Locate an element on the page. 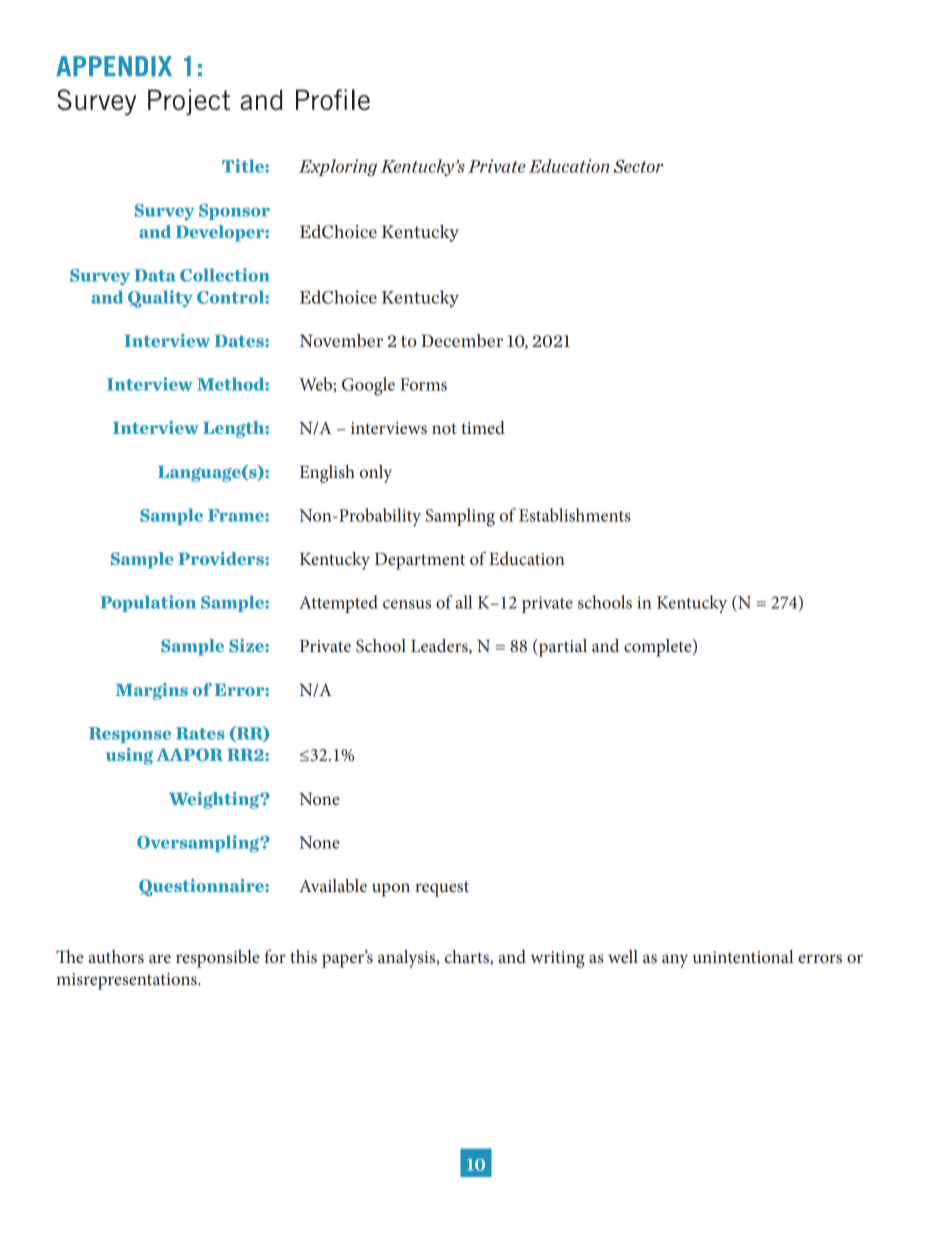 Image resolution: width=952 pixels, height=1233 pixels. Quality is located at coordinates (160, 299).
